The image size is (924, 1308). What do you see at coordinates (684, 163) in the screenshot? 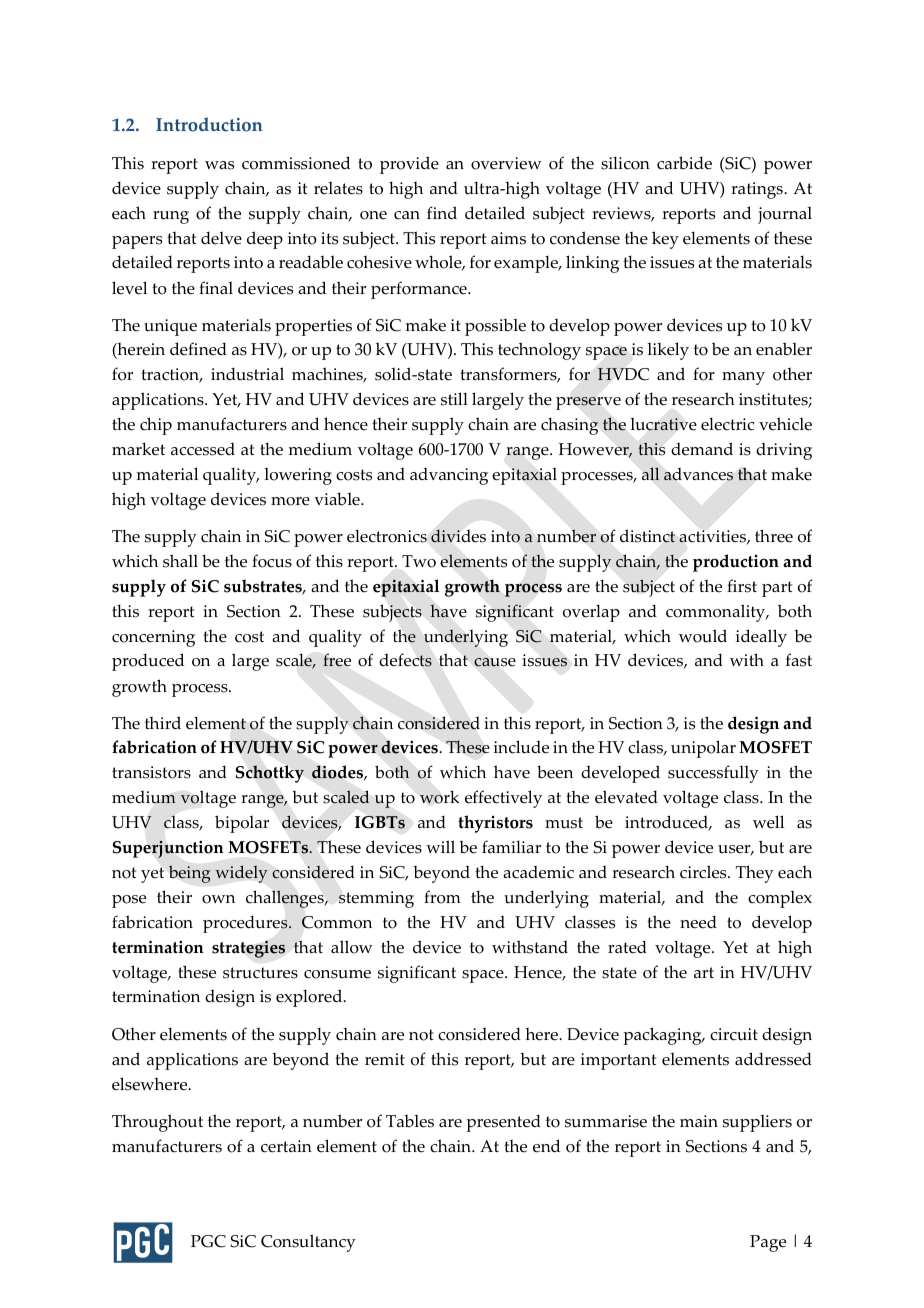
I see `carbide` at bounding box center [684, 163].
